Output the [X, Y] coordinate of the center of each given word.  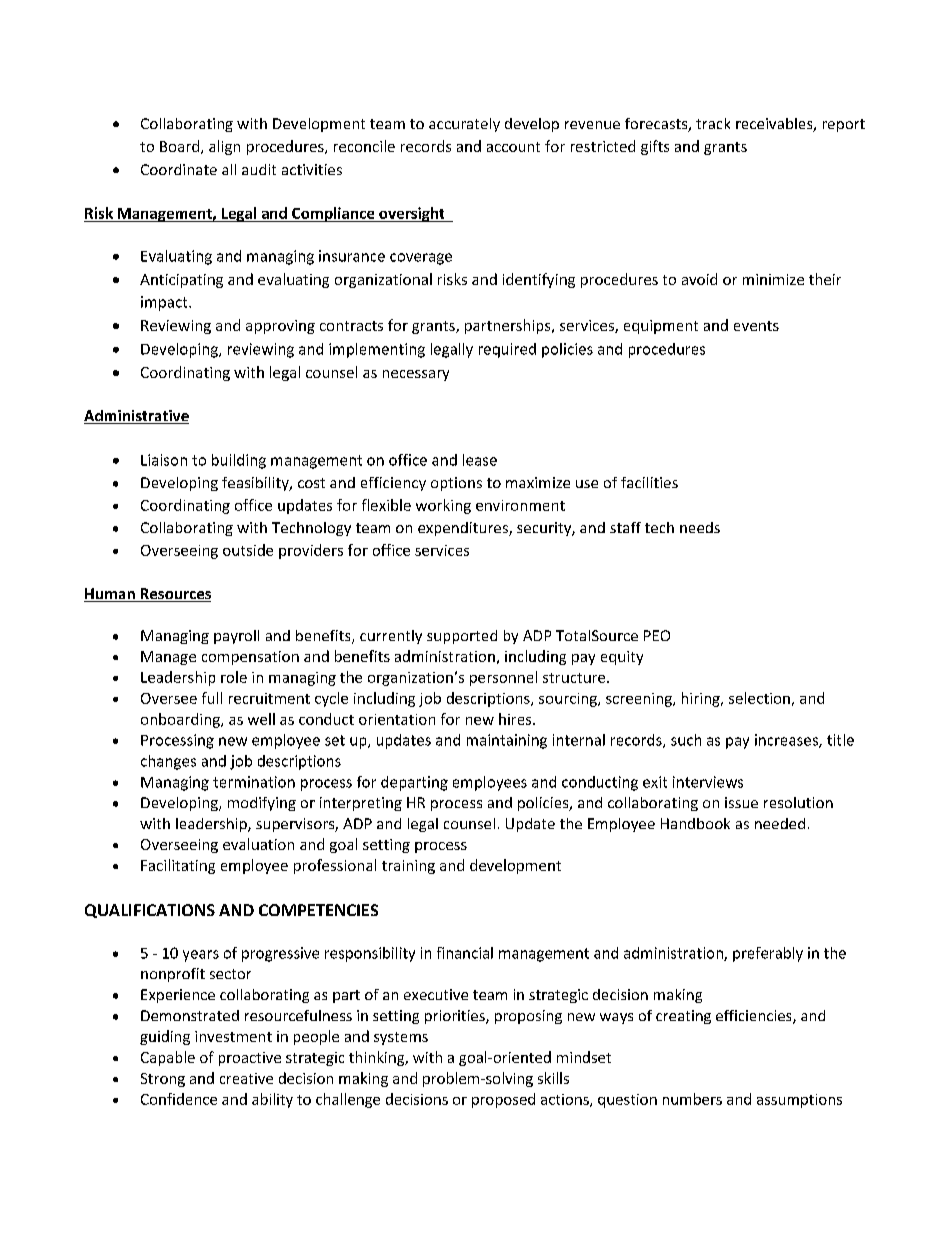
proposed [503, 1100]
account [513, 147]
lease [480, 460]
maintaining [507, 741]
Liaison [164, 460]
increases [787, 741]
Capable [168, 1058]
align [224, 147]
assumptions [799, 1101]
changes [168, 762]
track [713, 123]
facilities [649, 482]
